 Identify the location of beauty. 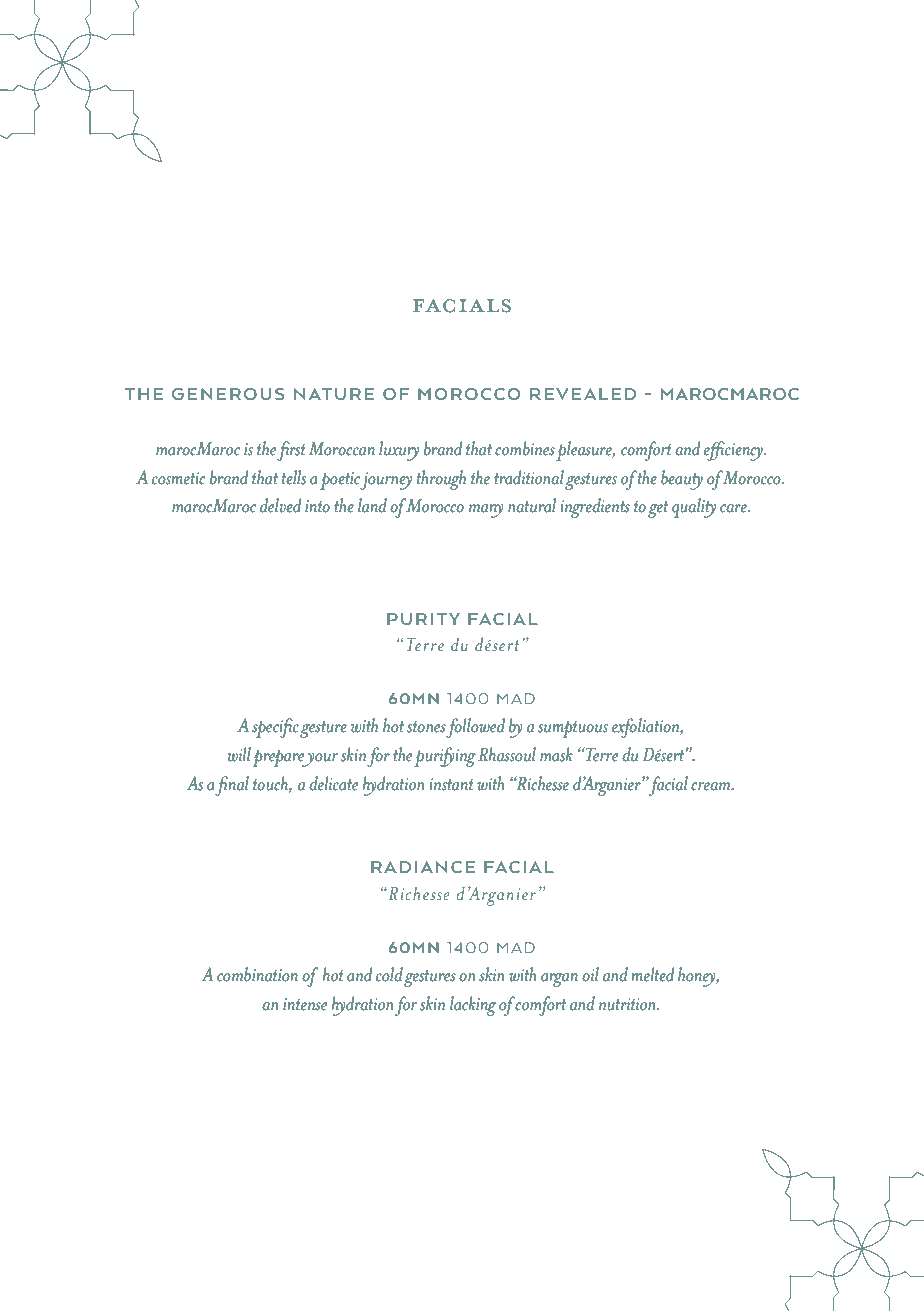
(682, 480).
